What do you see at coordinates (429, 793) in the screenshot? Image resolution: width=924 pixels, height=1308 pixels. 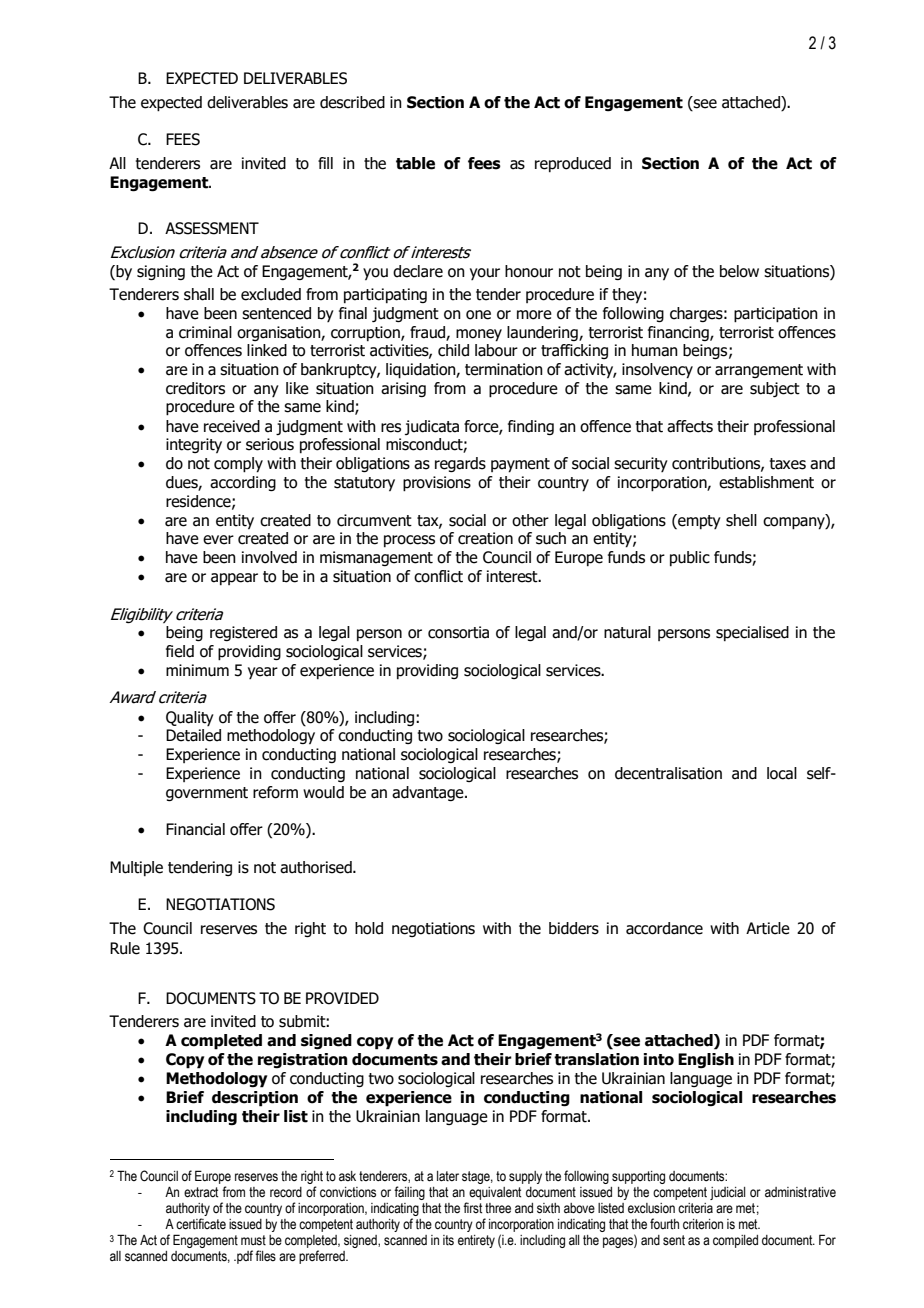 I see `advantage` at bounding box center [429, 793].
